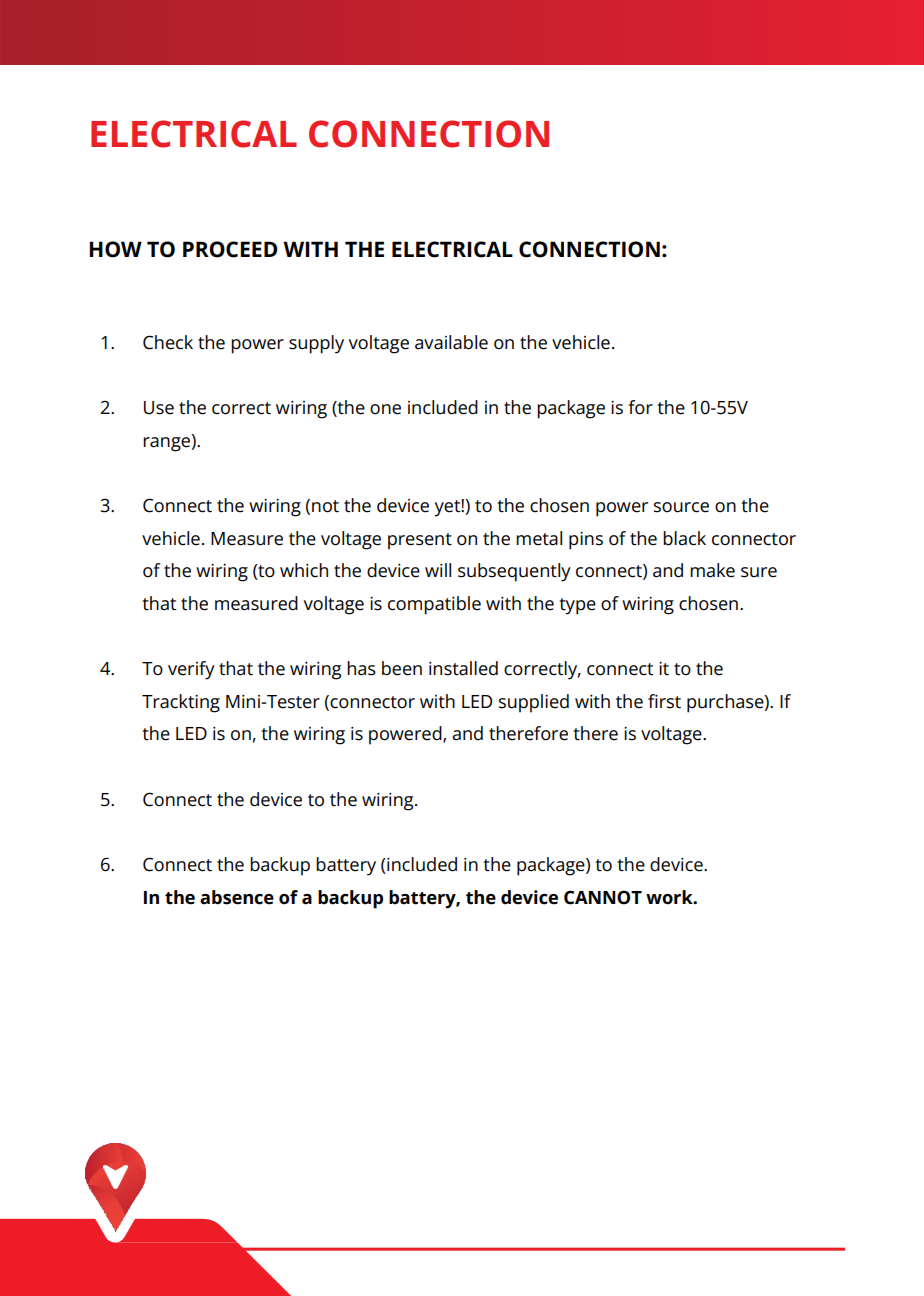 The width and height of the page is (924, 1296). What do you see at coordinates (451, 342) in the page?
I see `available` at bounding box center [451, 342].
